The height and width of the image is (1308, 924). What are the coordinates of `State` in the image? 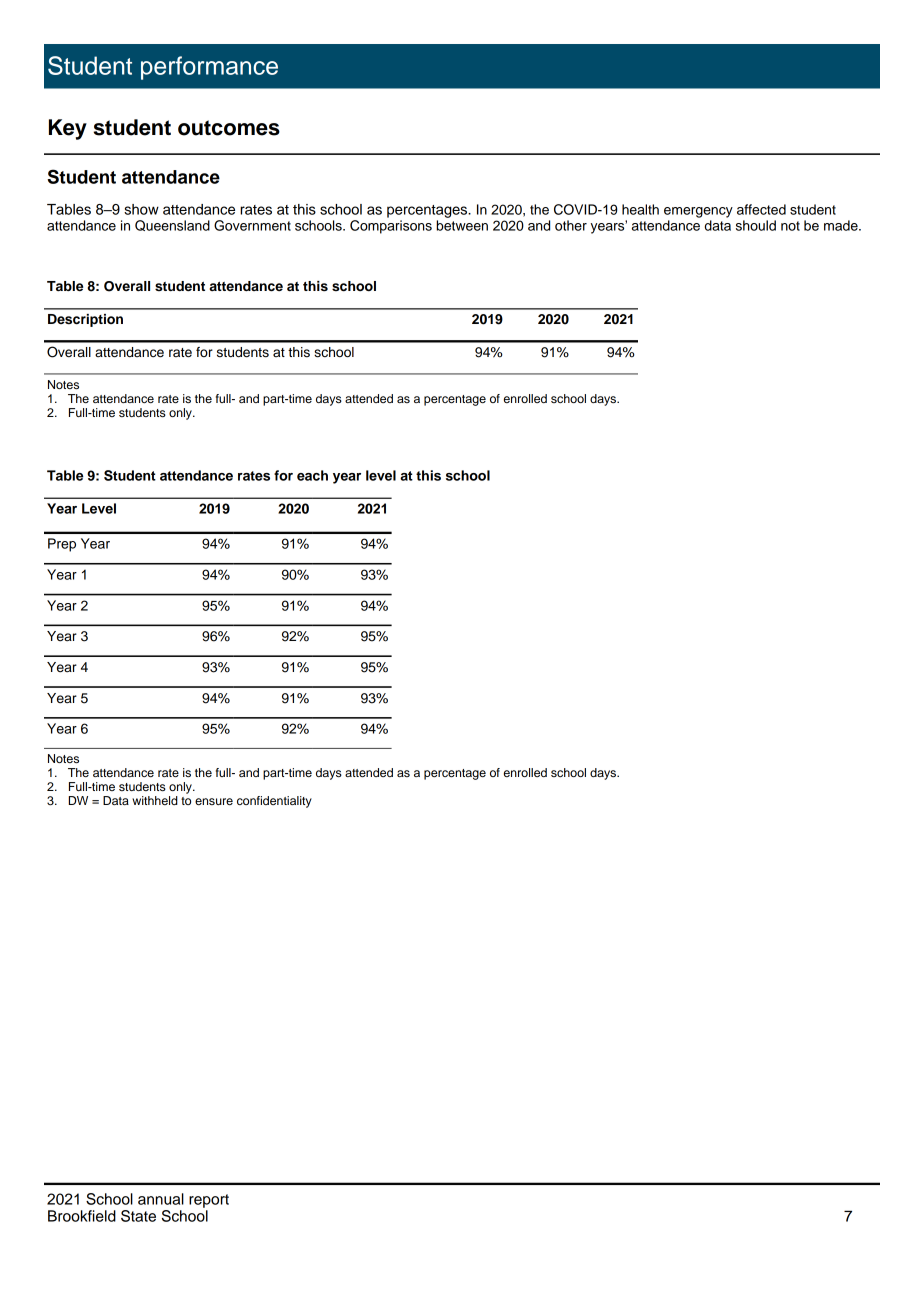 It's located at (138, 1216).
